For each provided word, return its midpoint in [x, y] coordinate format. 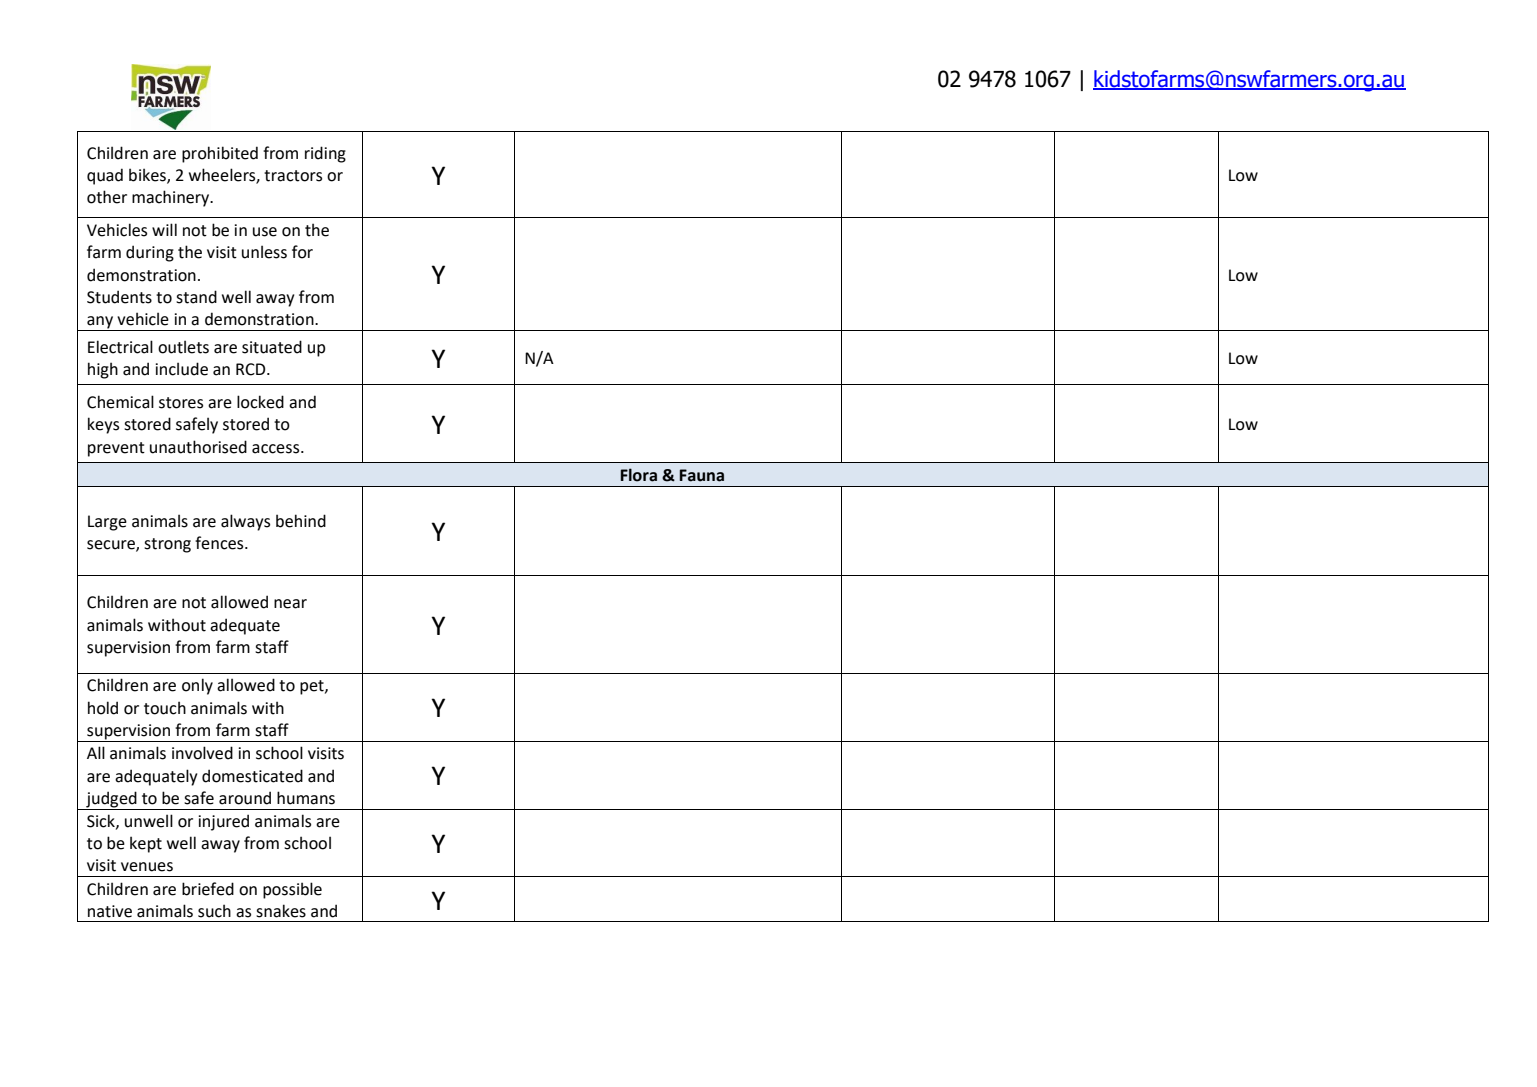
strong [167, 545]
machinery [172, 198]
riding [325, 154]
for [302, 252]
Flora [639, 475]
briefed [208, 889]
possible [292, 890]
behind [301, 521]
